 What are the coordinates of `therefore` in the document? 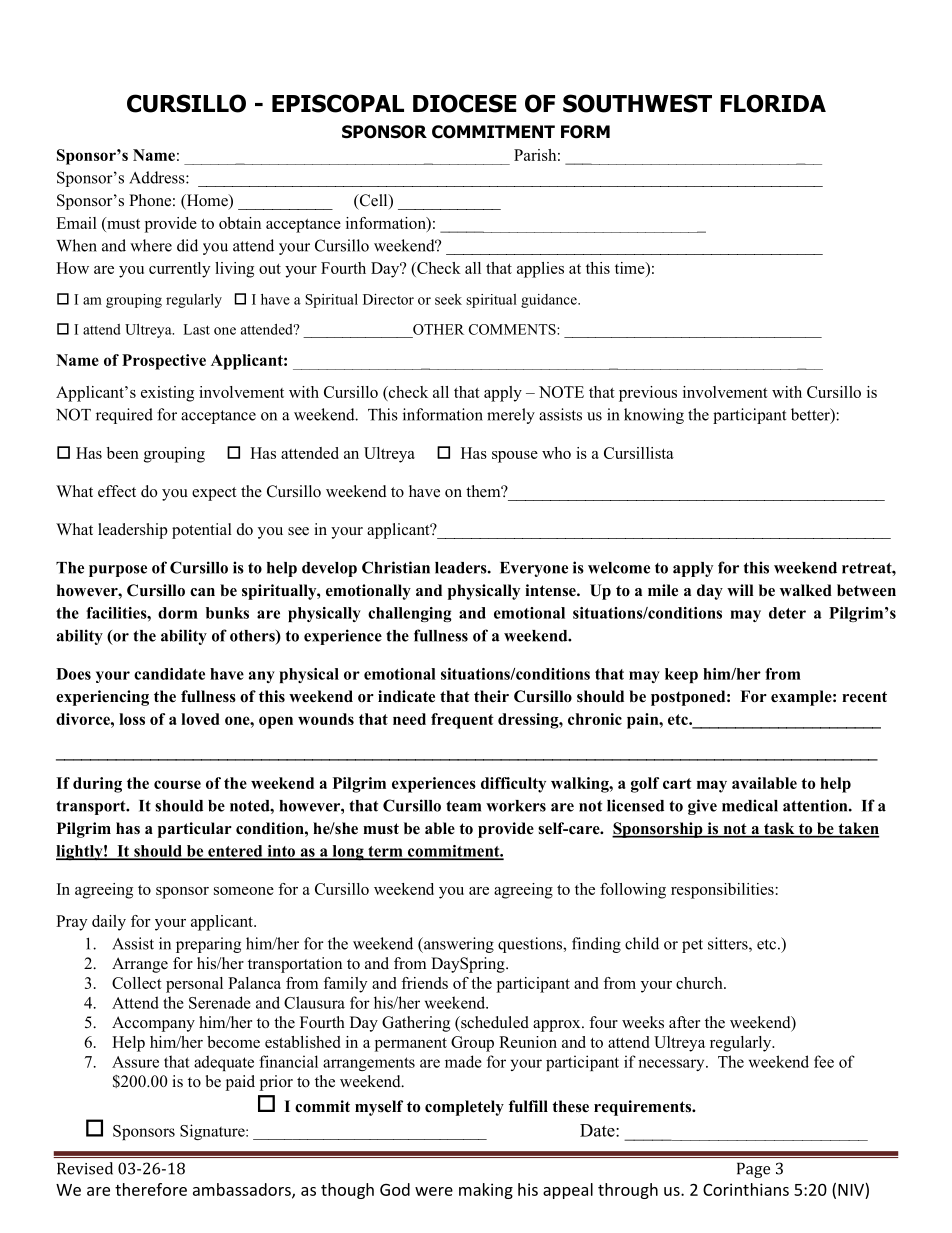 It's located at (151, 1189).
